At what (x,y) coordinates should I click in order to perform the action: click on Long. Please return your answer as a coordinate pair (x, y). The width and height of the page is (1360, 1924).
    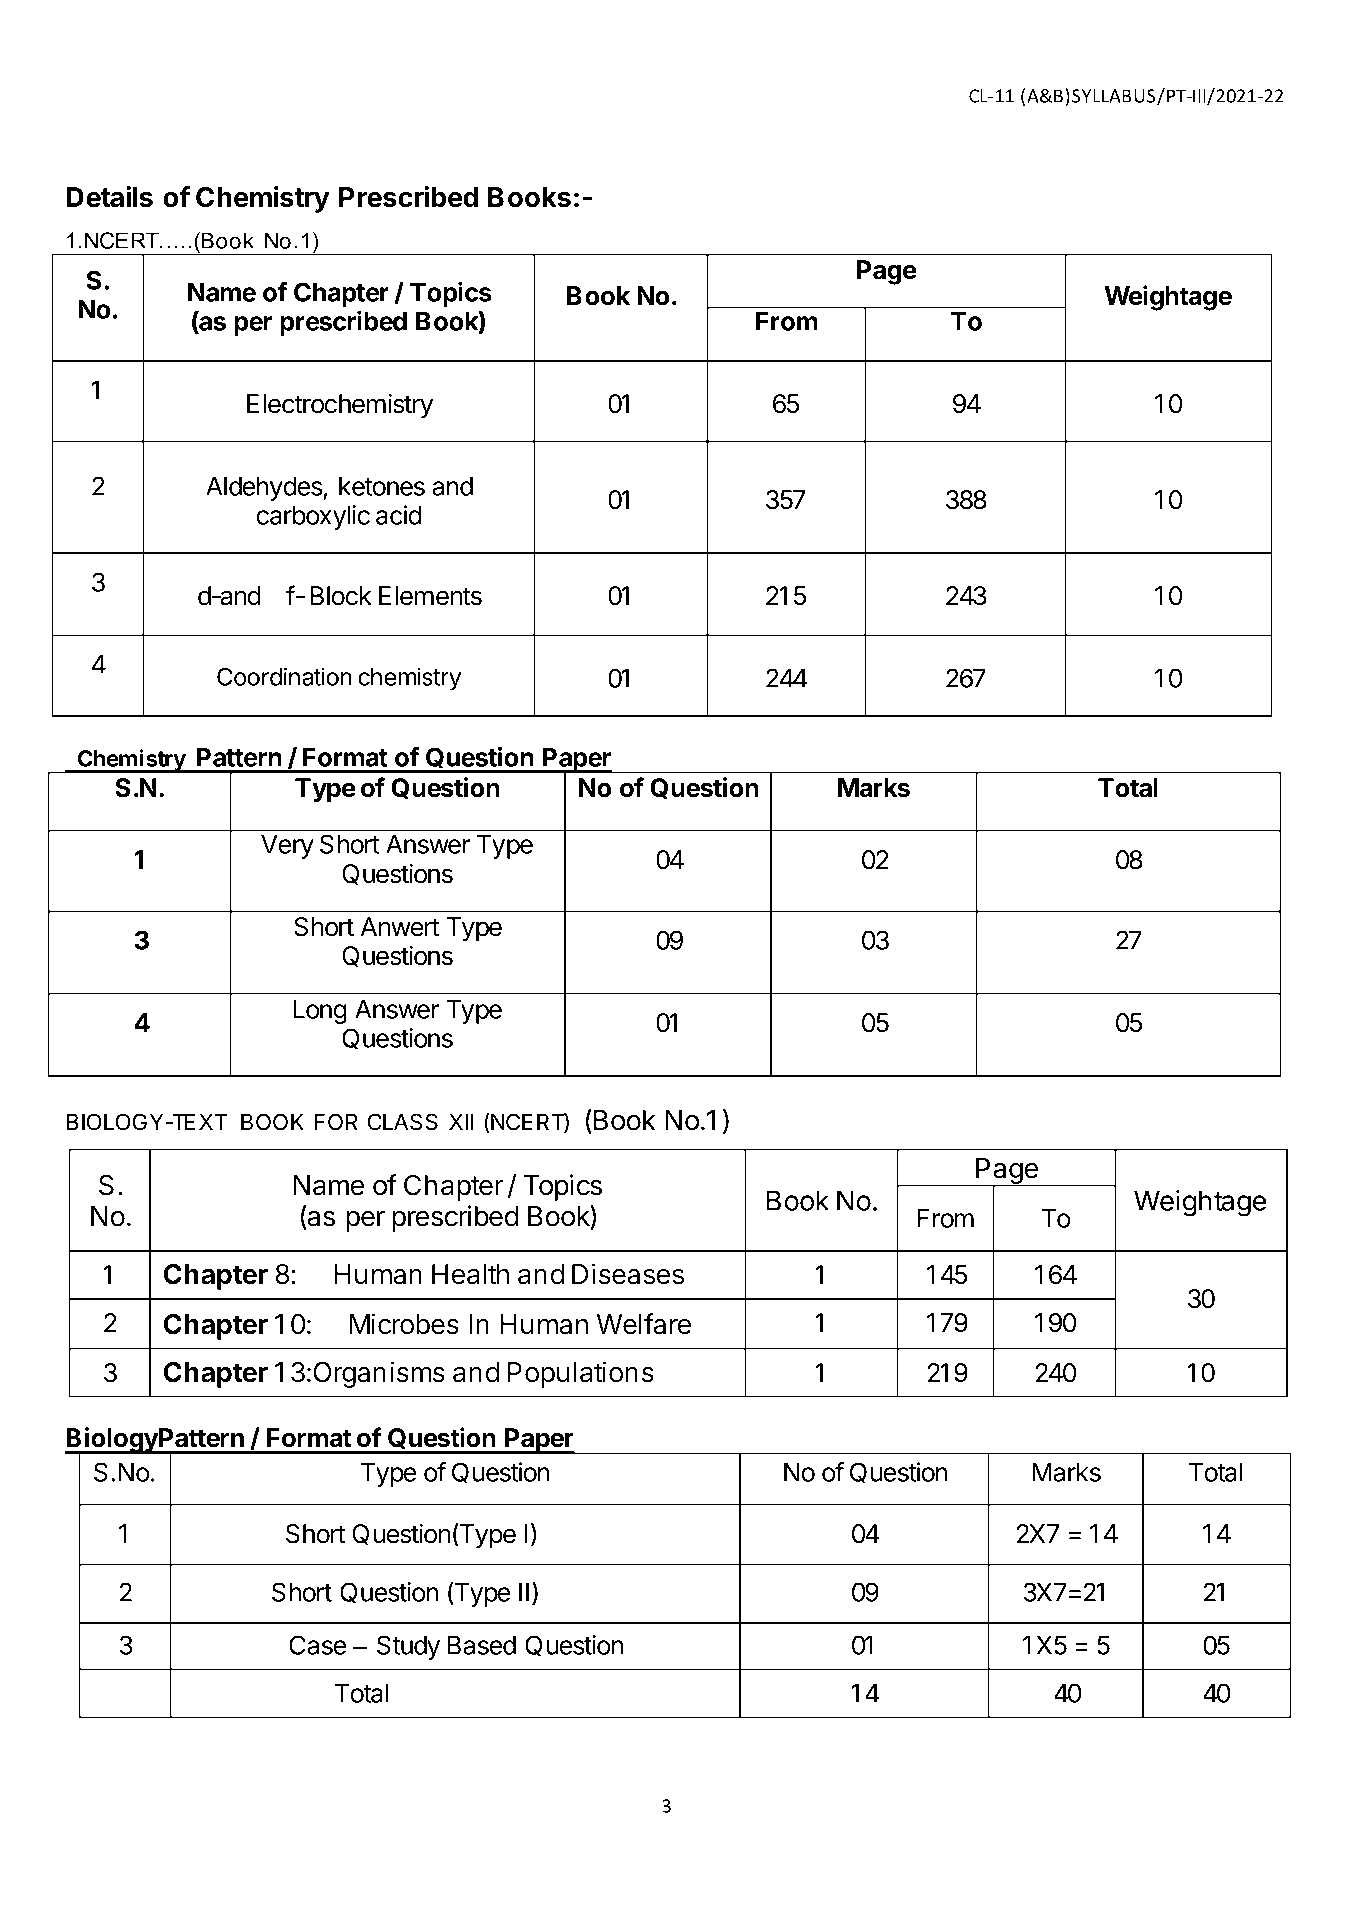
    Looking at the image, I should click on (320, 1011).
